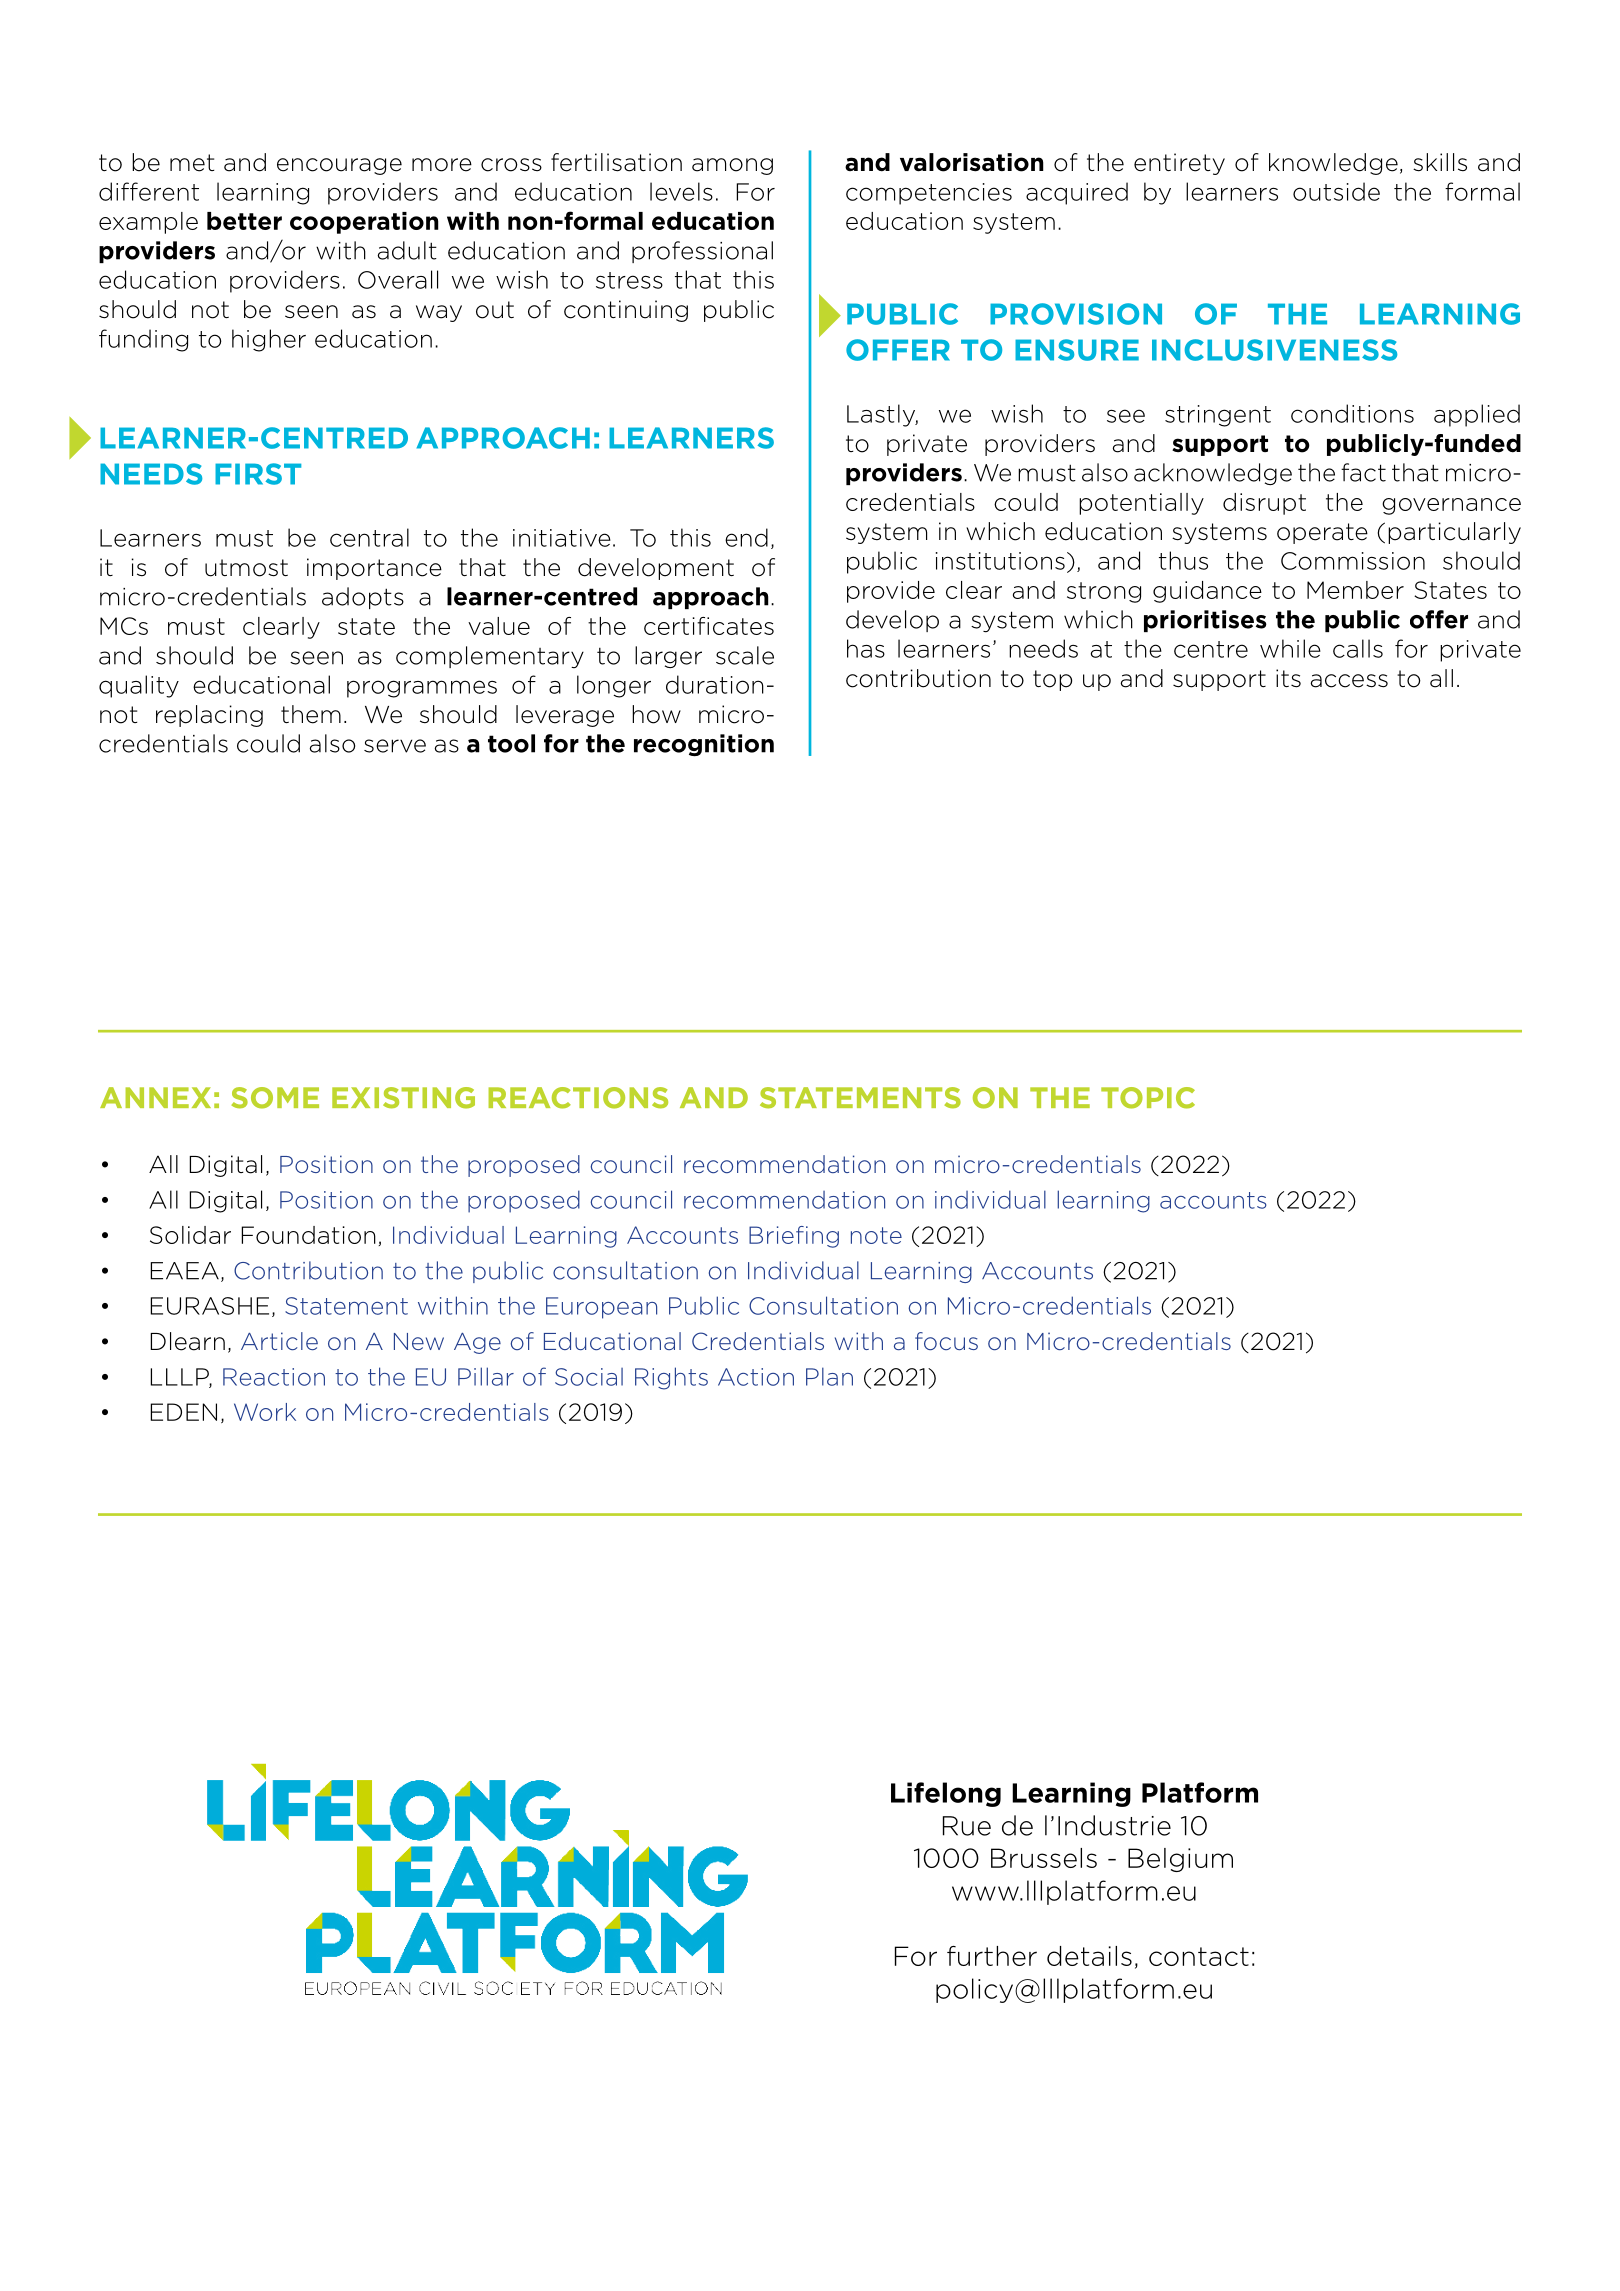  Describe the element at coordinates (1349, 681) in the screenshot. I see `access` at that location.
